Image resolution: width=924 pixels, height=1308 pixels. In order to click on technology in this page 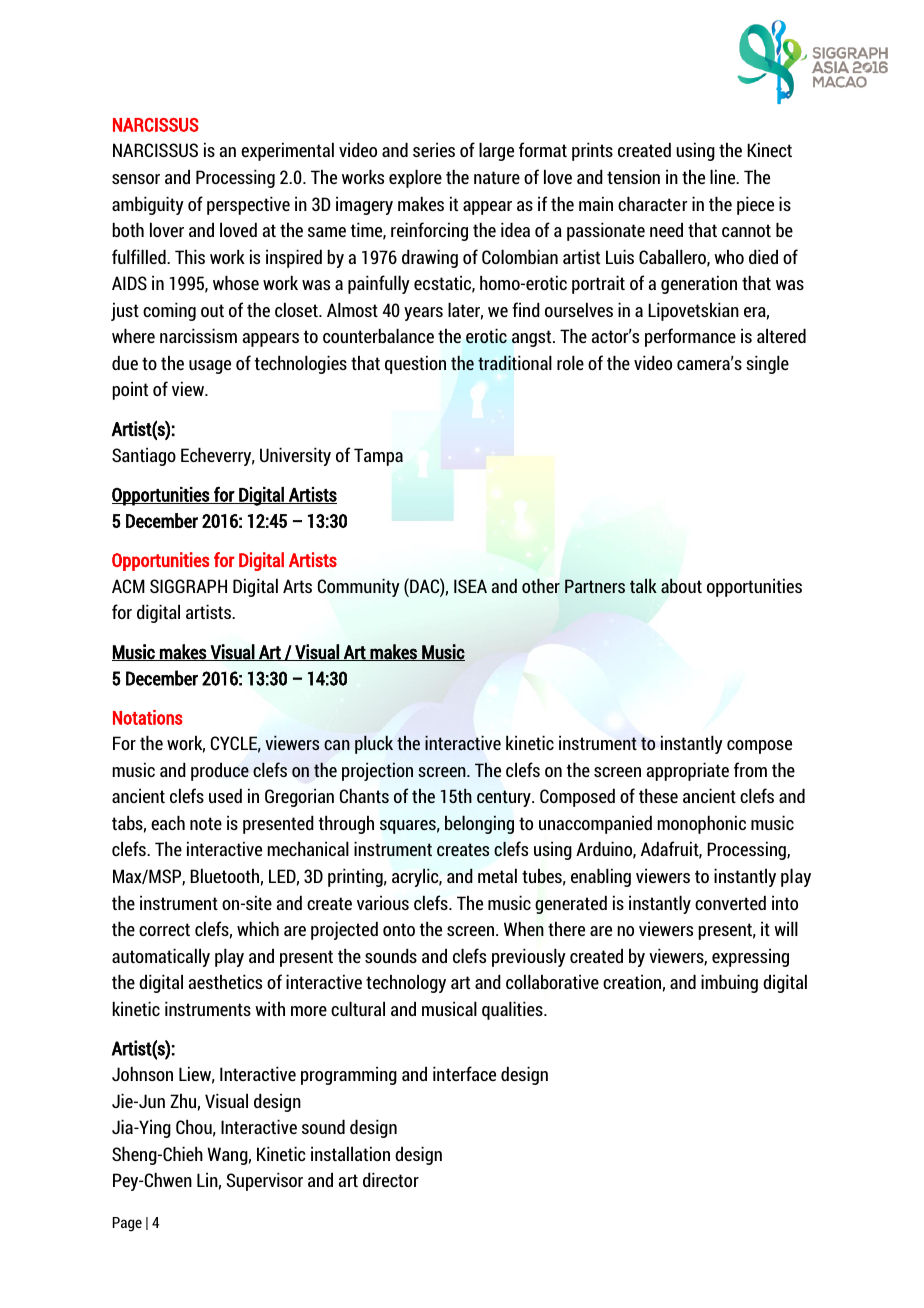, I will do `click(406, 983)`.
